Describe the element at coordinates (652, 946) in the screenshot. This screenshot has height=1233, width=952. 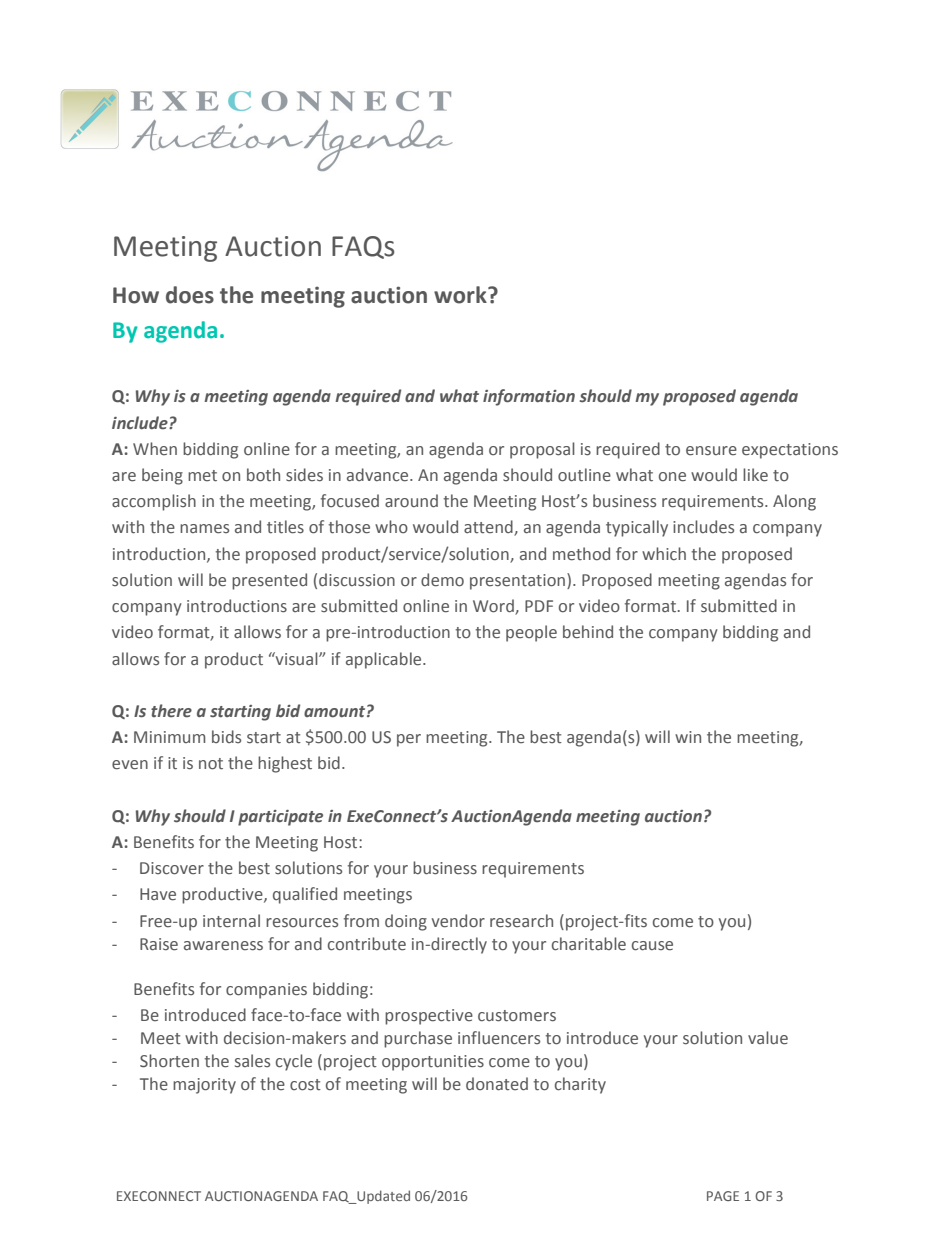
I see `cause` at that location.
